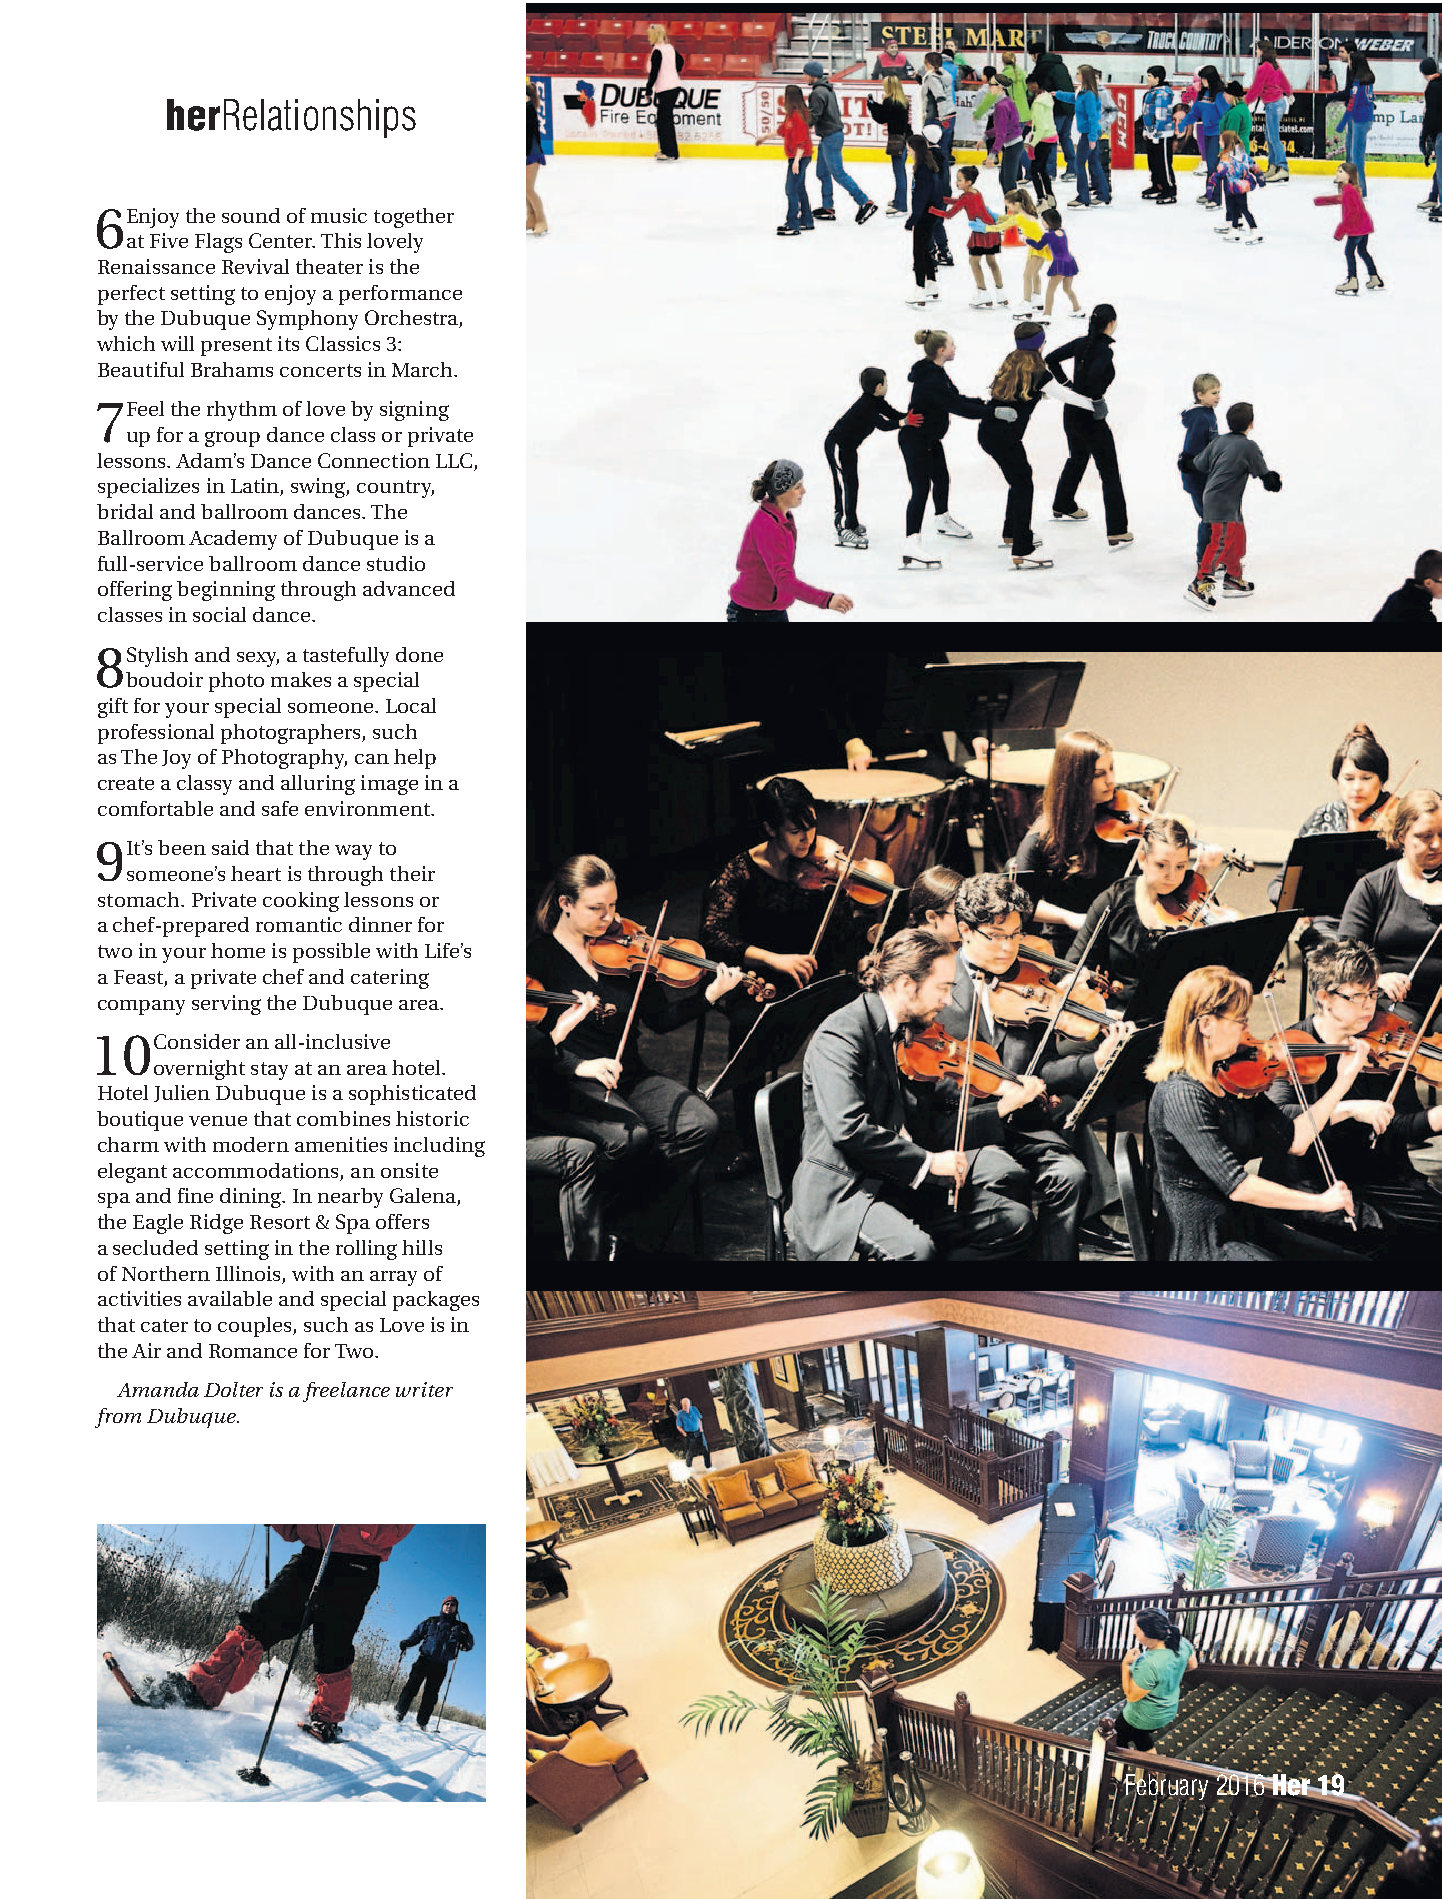 This document has width=1442, height=1899. Describe the element at coordinates (280, 808) in the document. I see `safe` at that location.
